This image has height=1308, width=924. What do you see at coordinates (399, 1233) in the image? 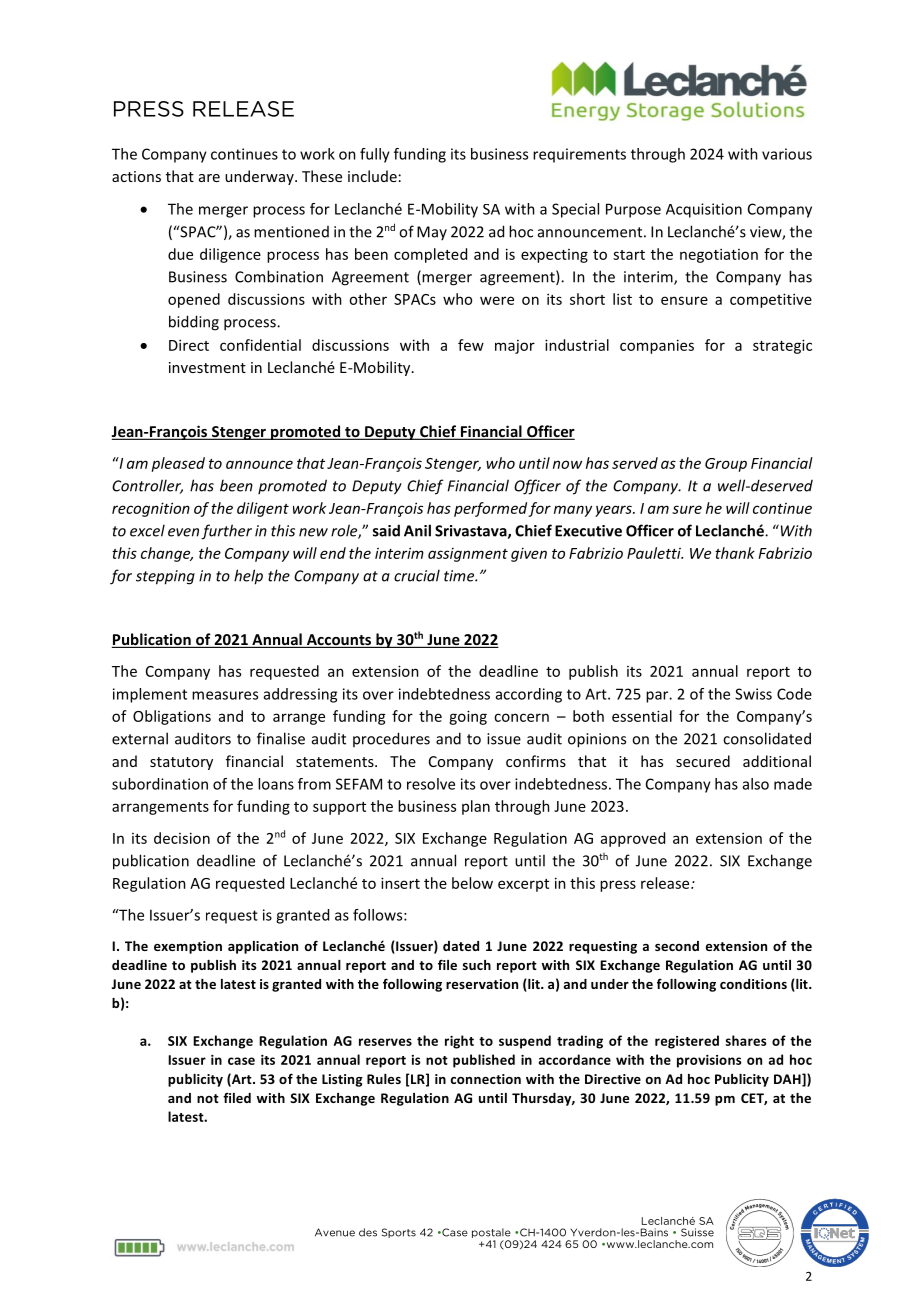
I see `Sports` at bounding box center [399, 1233].
